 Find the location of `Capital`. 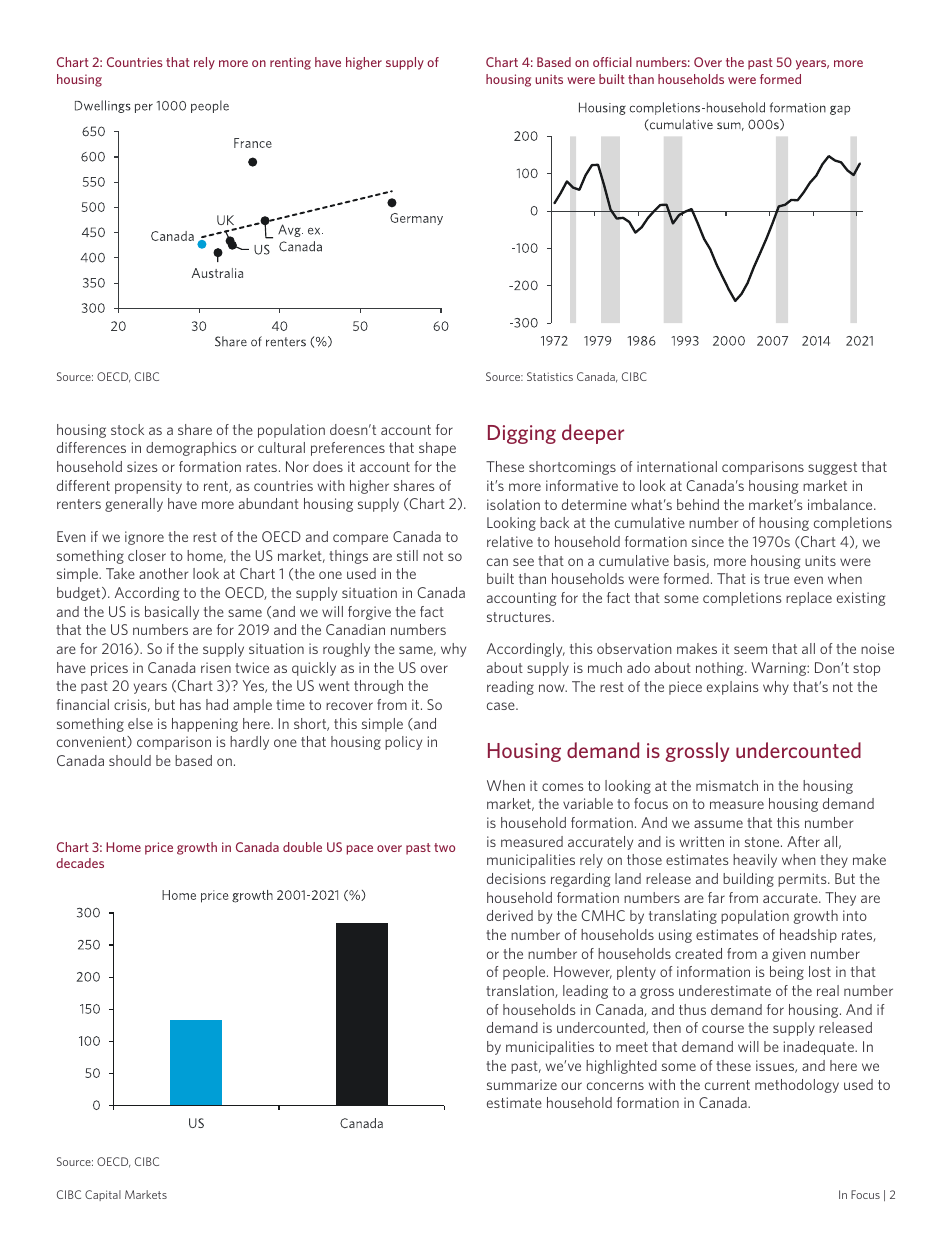

Capital is located at coordinates (103, 1195).
